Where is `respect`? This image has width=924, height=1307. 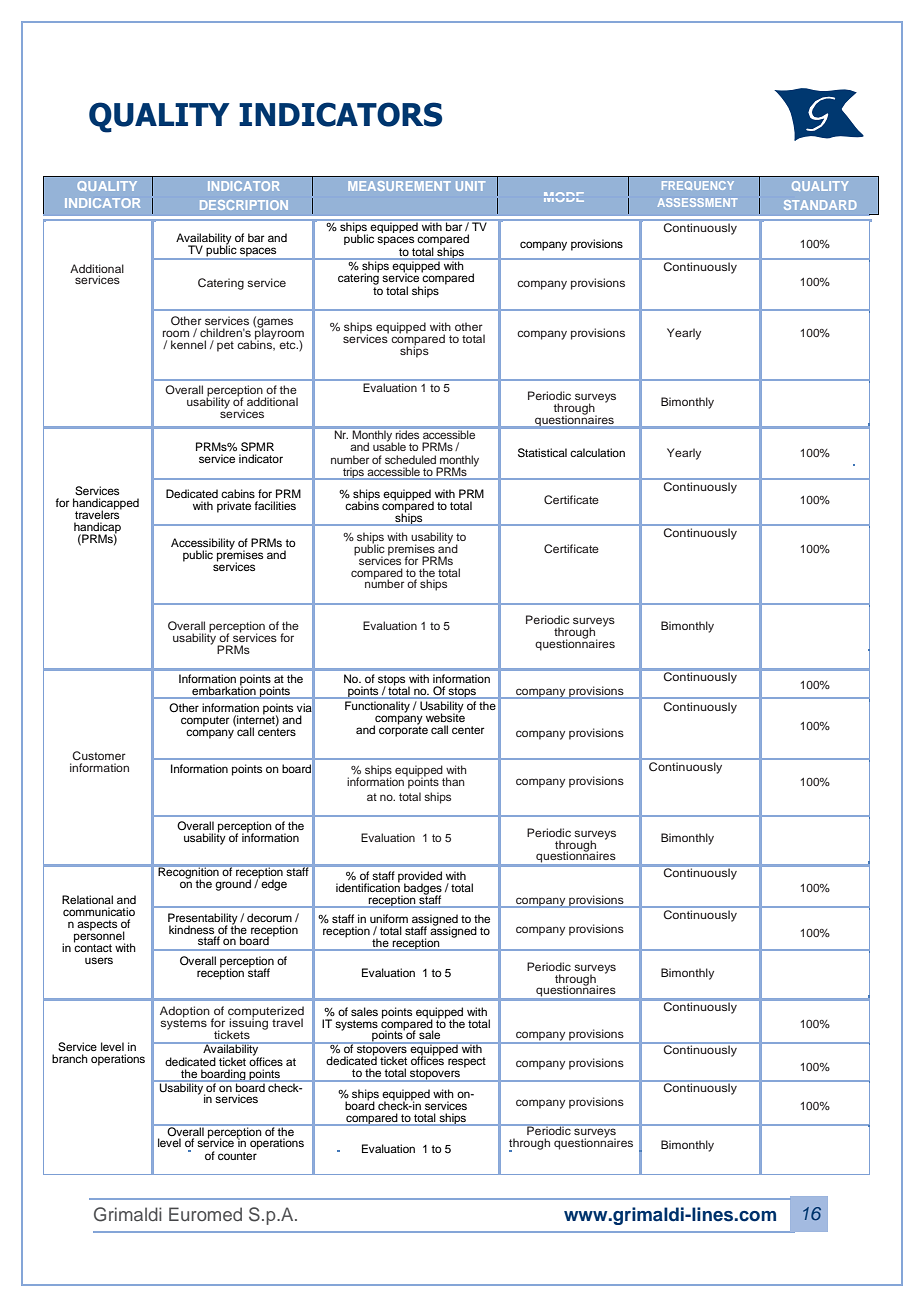
respect is located at coordinates (467, 1062).
